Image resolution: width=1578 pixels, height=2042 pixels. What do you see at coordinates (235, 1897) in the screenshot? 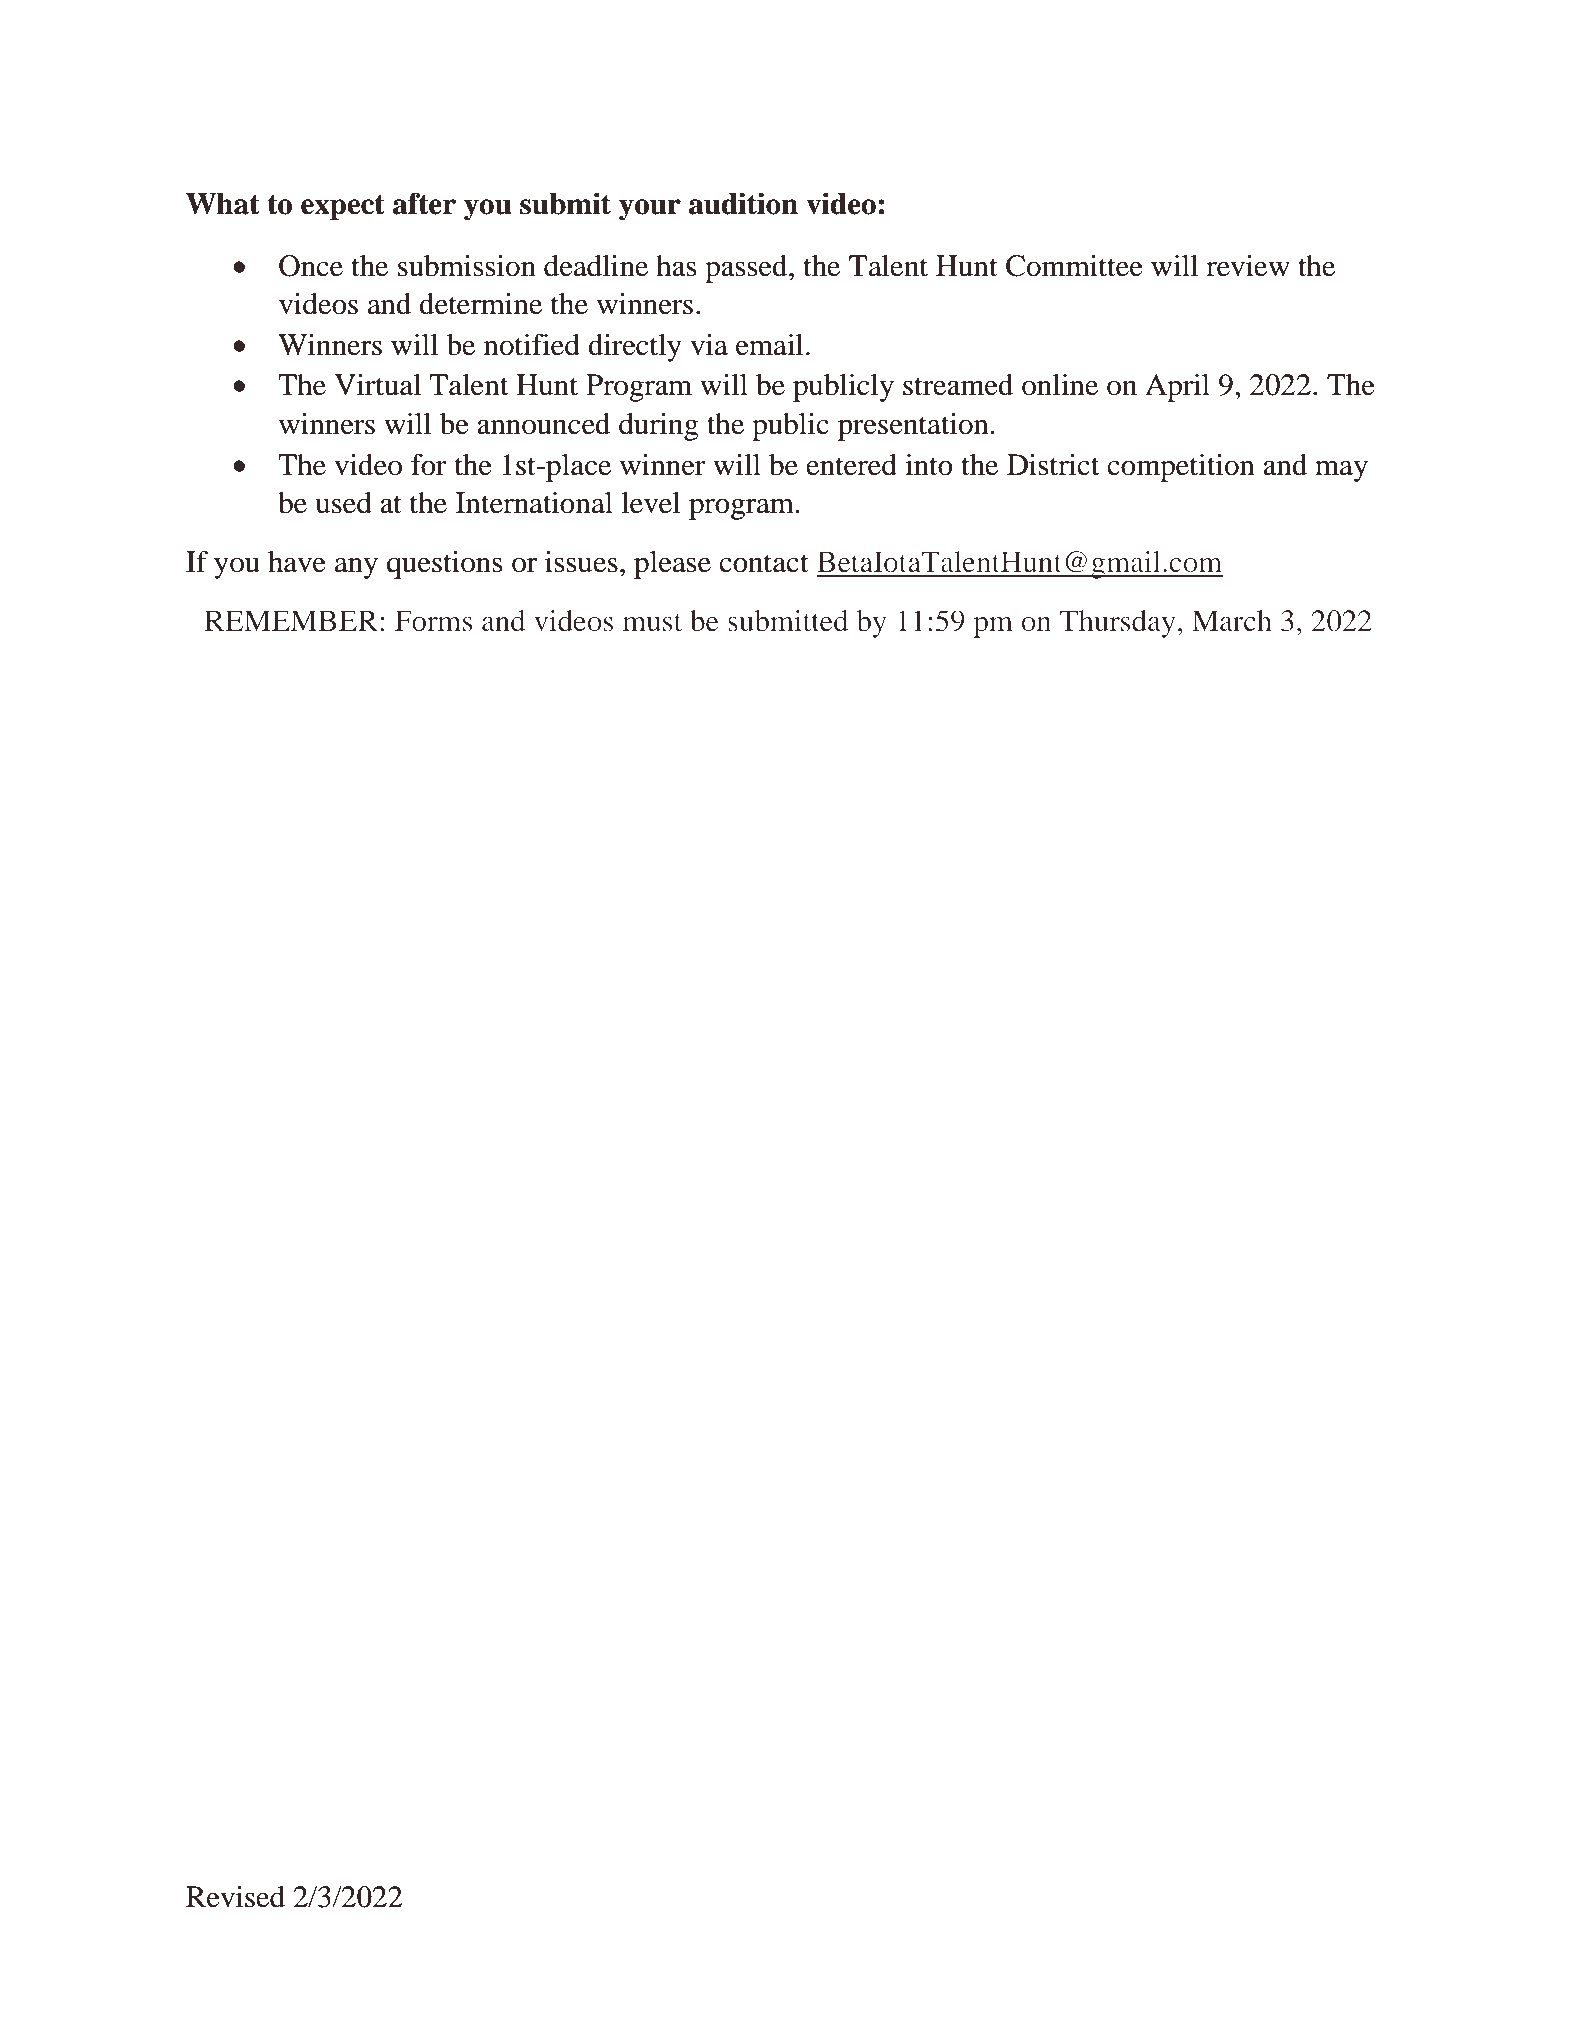
I see `Revised` at bounding box center [235, 1897].
